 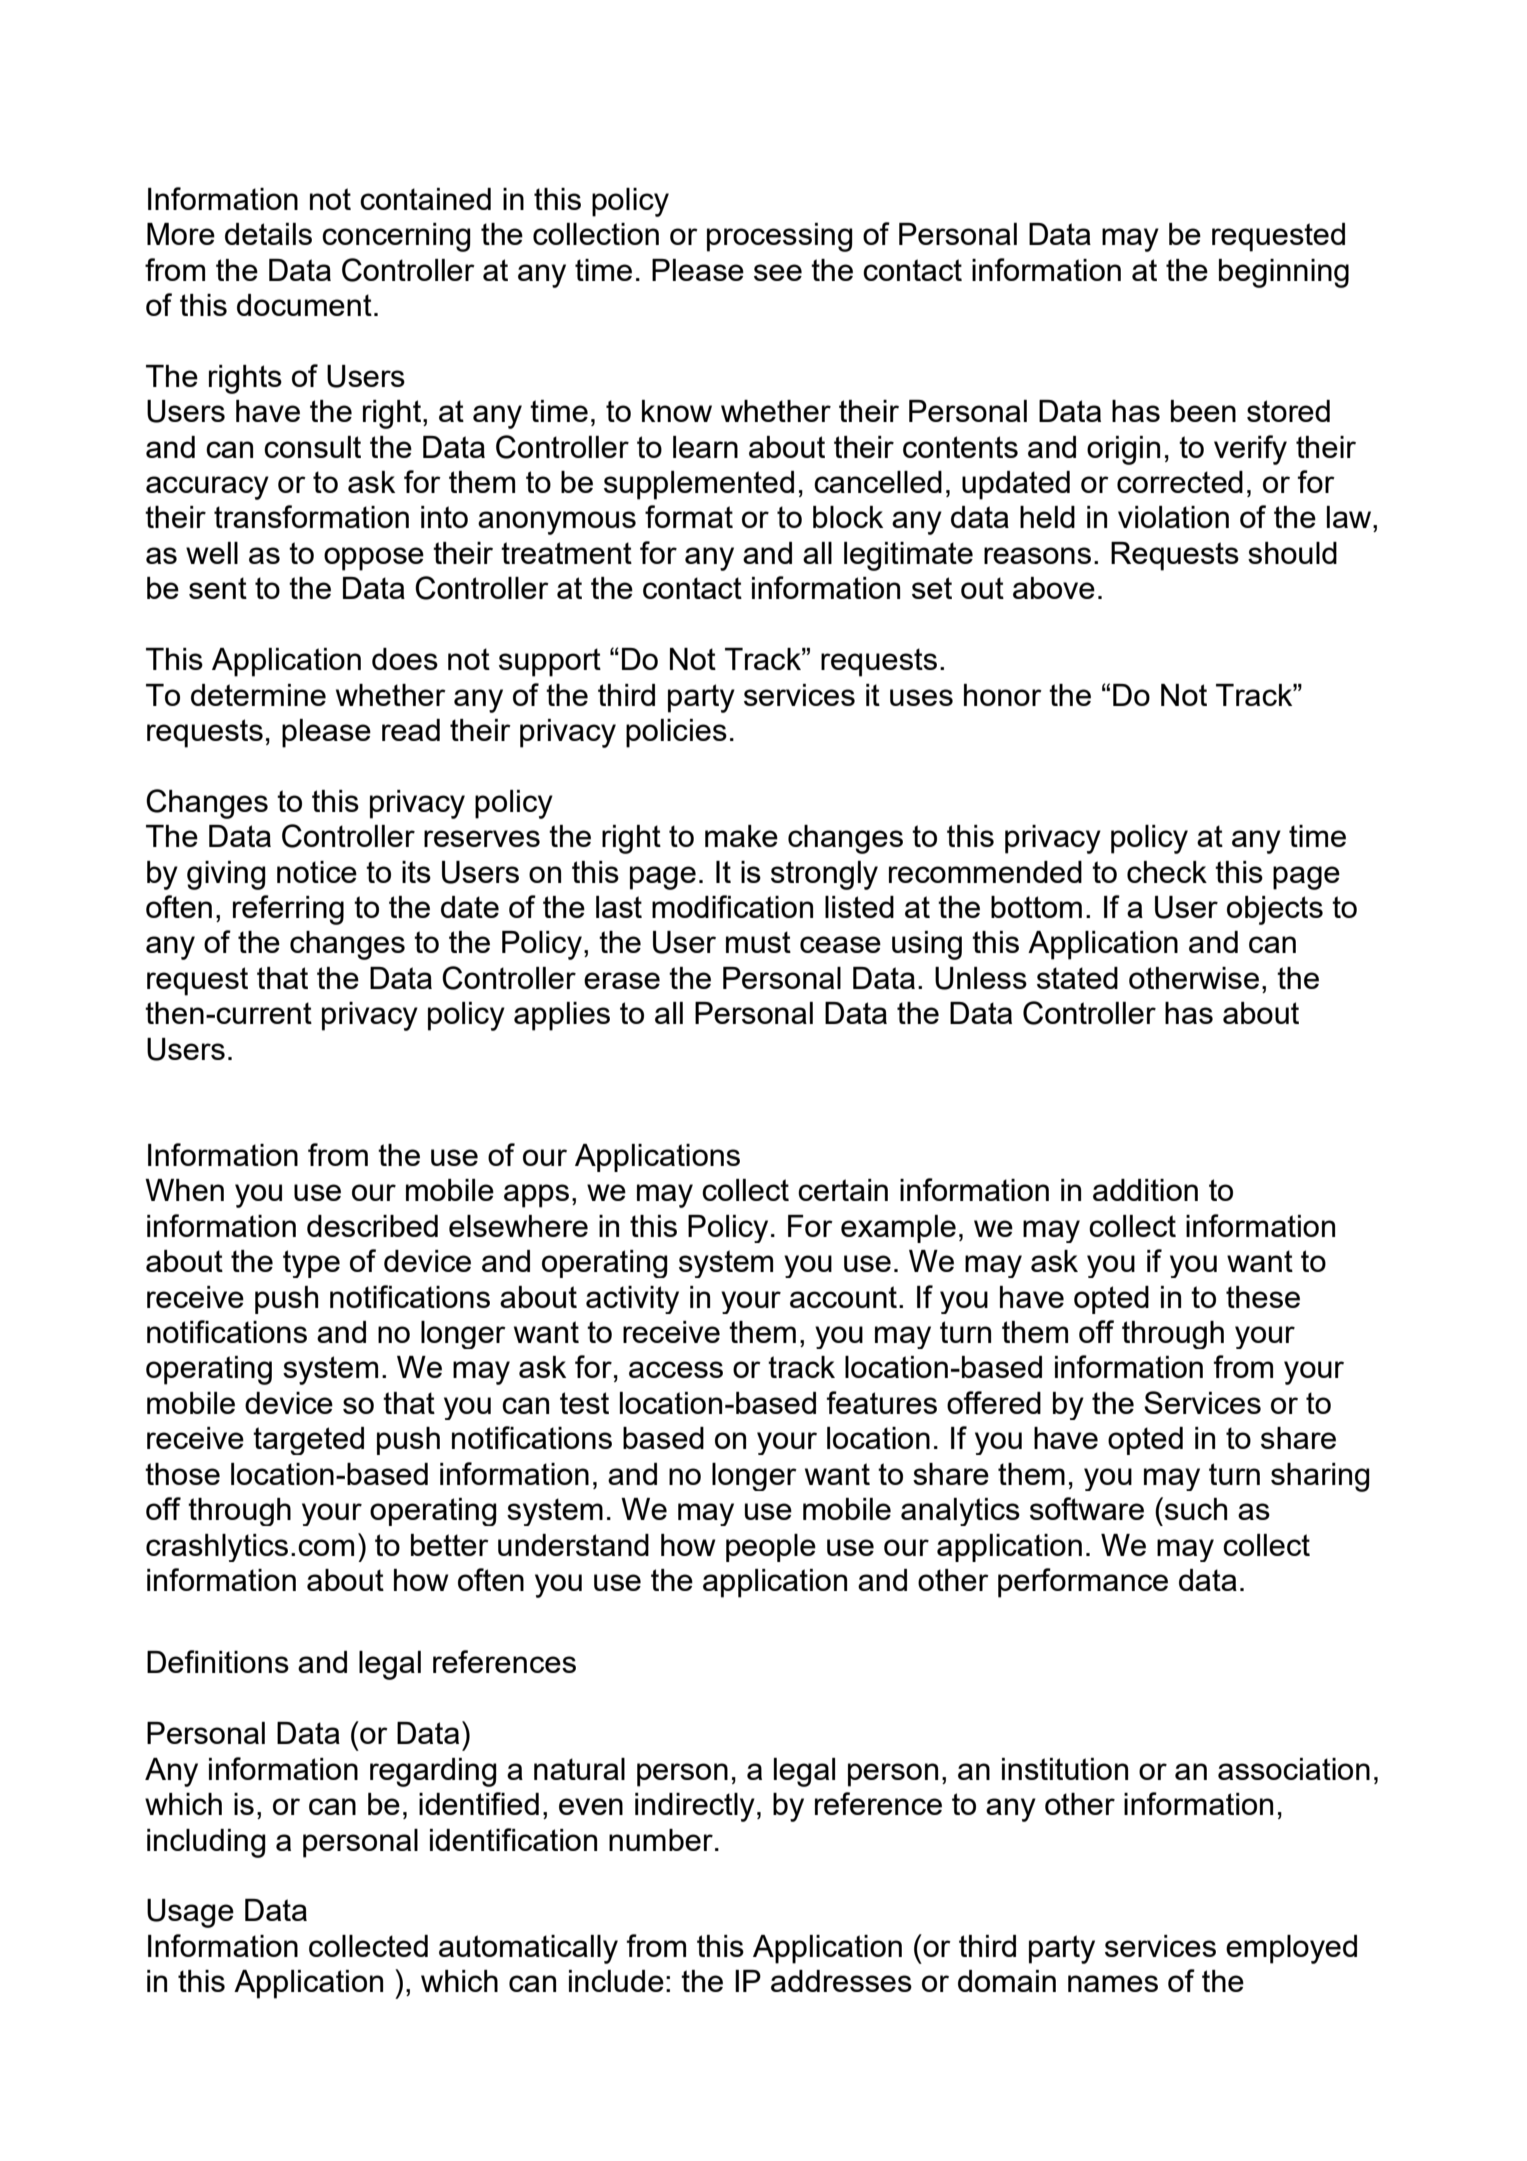 I want to click on addresses, so click(x=841, y=1981).
